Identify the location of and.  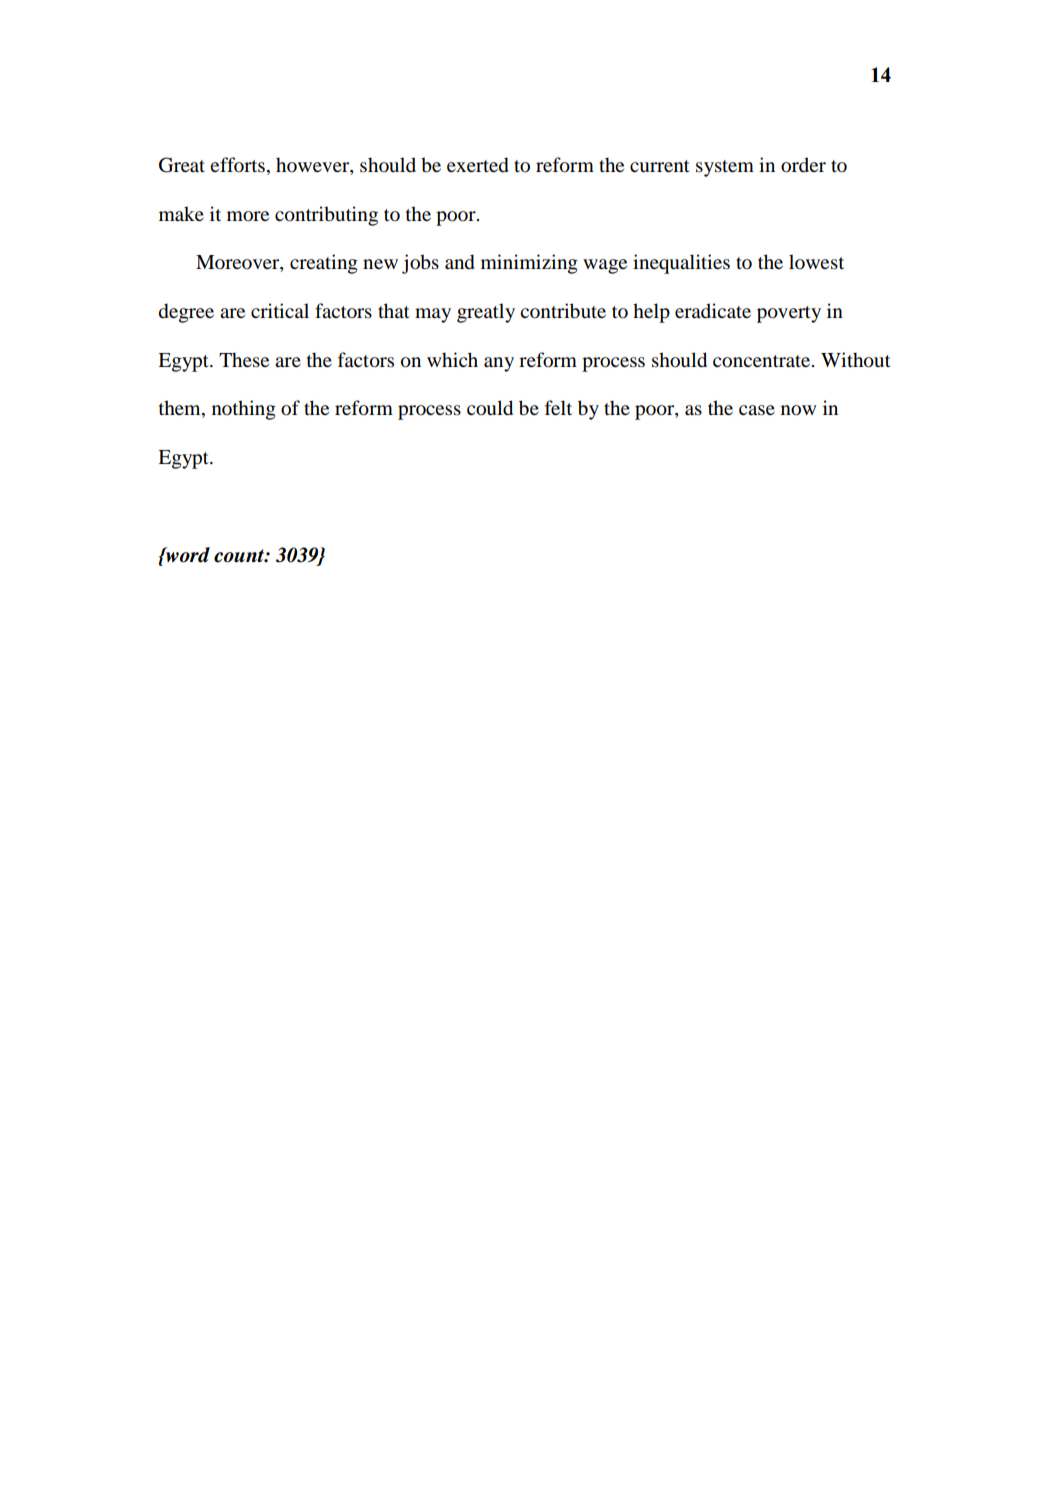
(460, 262).
